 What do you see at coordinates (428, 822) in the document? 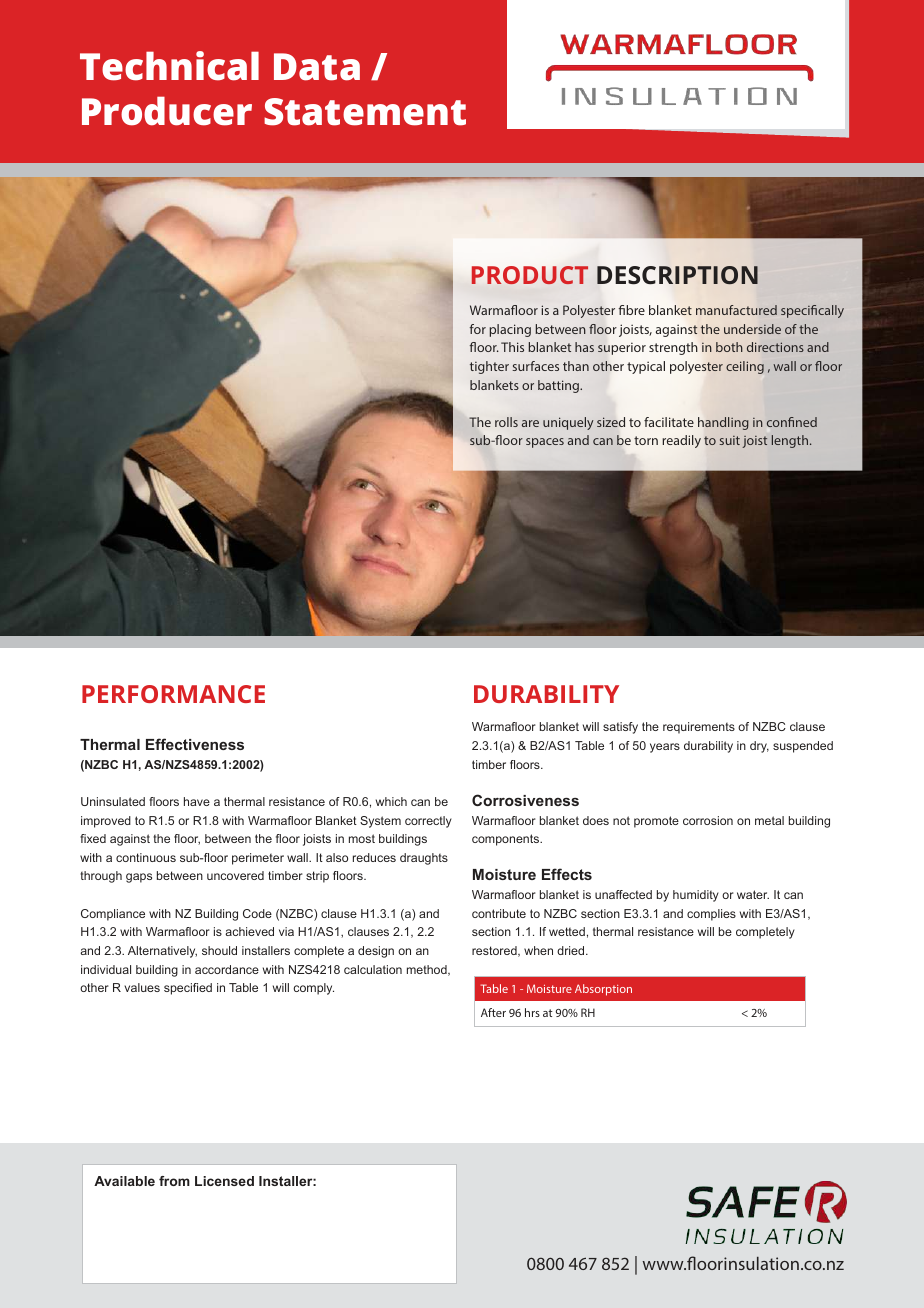
I see `correctly` at bounding box center [428, 822].
